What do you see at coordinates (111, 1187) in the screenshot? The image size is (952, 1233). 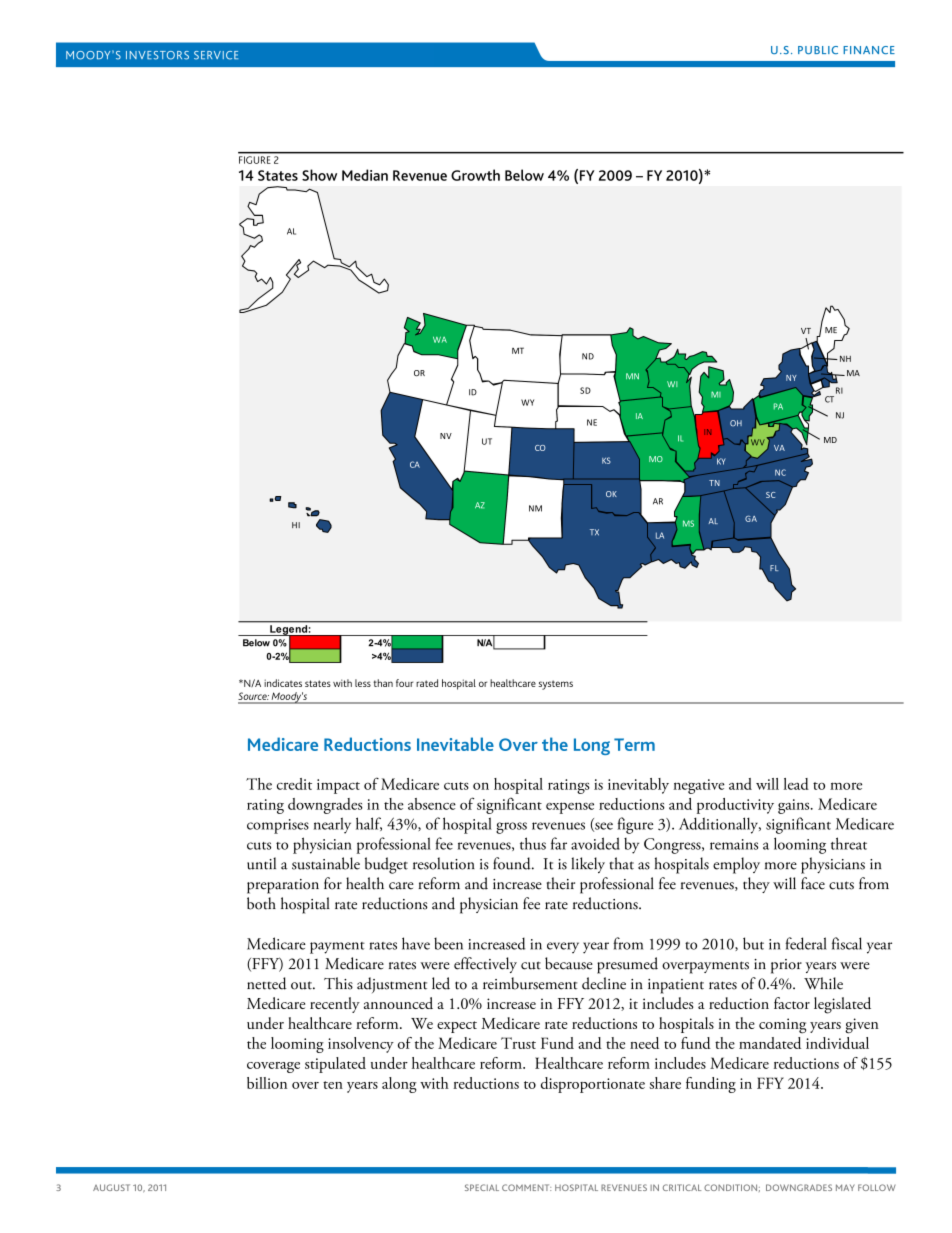 I see `AUGUST` at bounding box center [111, 1187].
